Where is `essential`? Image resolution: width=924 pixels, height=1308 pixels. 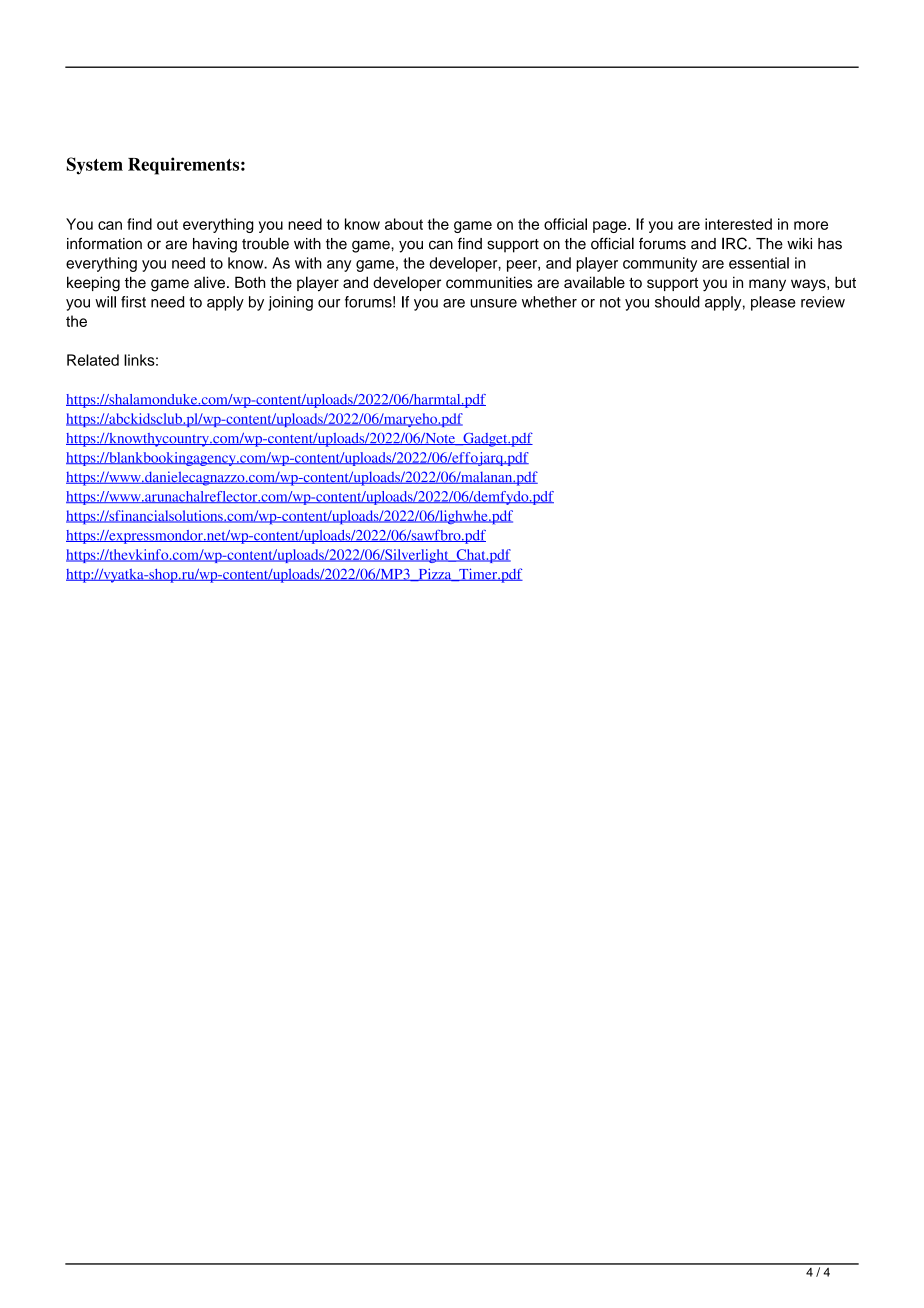 essential is located at coordinates (759, 263).
